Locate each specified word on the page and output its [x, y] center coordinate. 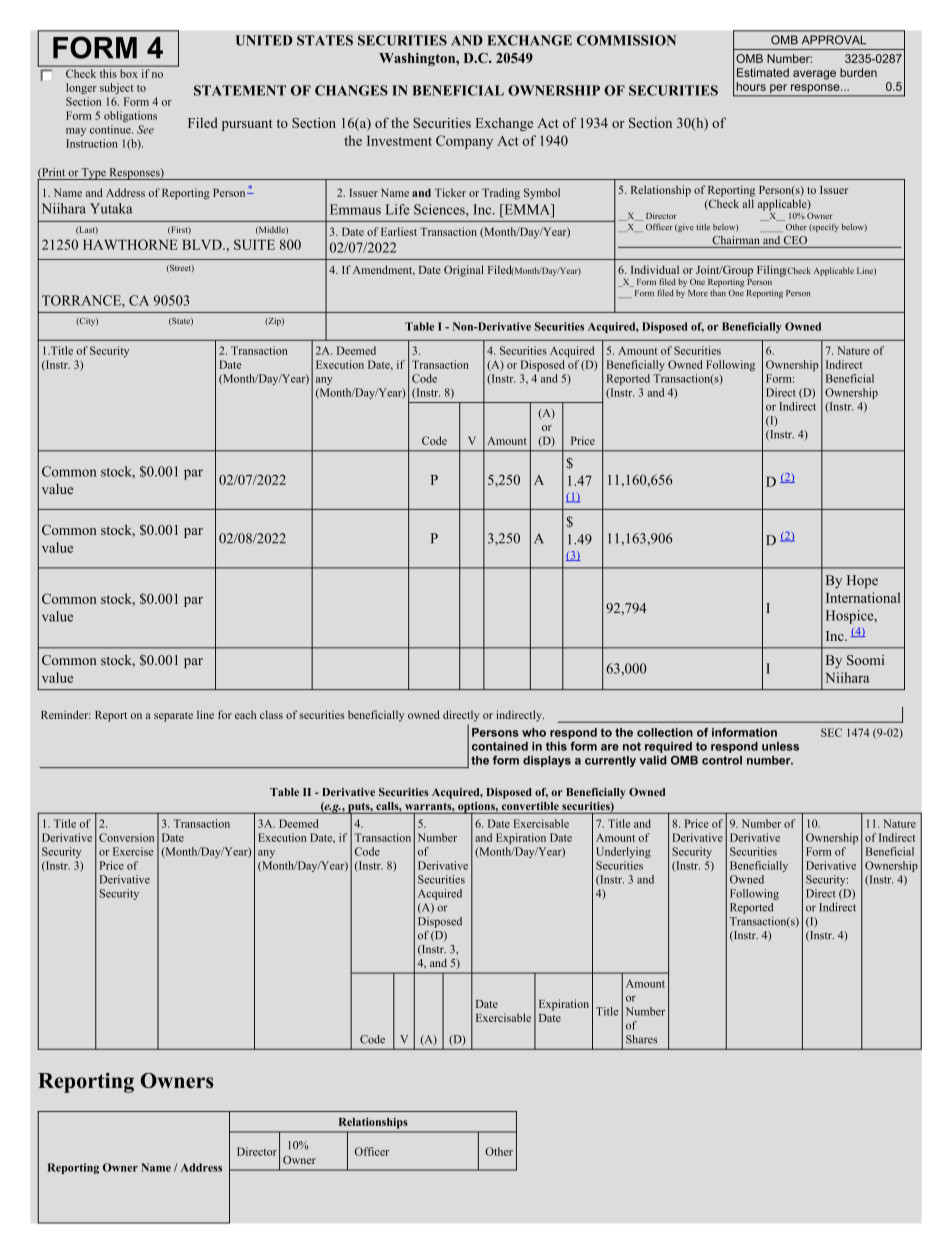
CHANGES [351, 90]
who [534, 732]
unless [780, 746]
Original [464, 271]
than [718, 293]
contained [500, 746]
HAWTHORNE [130, 244]
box [128, 73]
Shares [641, 1039]
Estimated [763, 72]
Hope [862, 582]
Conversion [126, 837]
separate [173, 717]
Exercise [133, 851]
